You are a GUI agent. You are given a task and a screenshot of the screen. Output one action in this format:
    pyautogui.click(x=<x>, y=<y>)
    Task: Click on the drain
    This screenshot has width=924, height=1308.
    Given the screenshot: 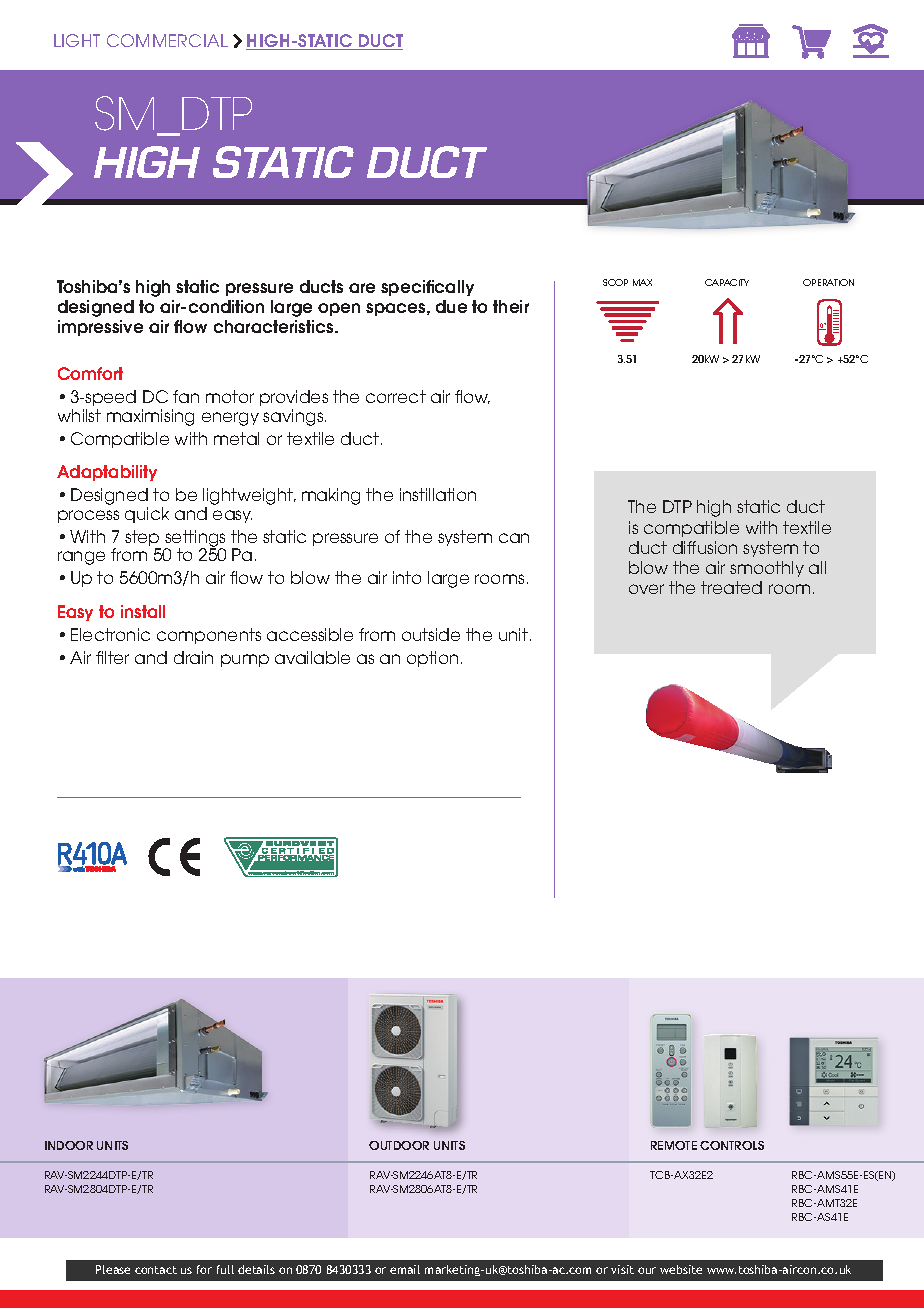 What is the action you would take?
    pyautogui.click(x=193, y=657)
